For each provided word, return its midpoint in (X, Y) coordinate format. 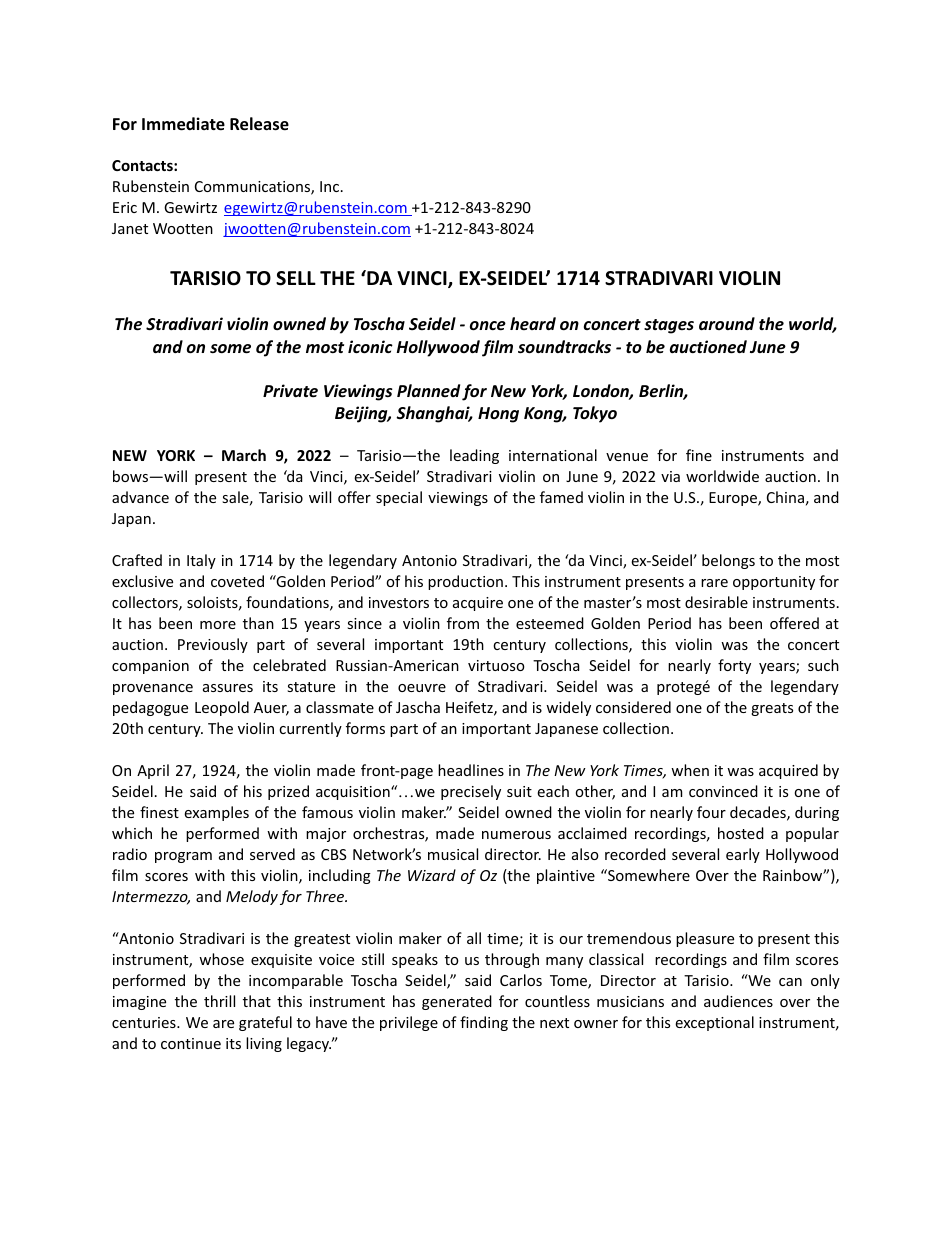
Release (259, 124)
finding (484, 1023)
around (727, 323)
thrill (219, 1001)
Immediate (183, 124)
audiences (738, 1001)
